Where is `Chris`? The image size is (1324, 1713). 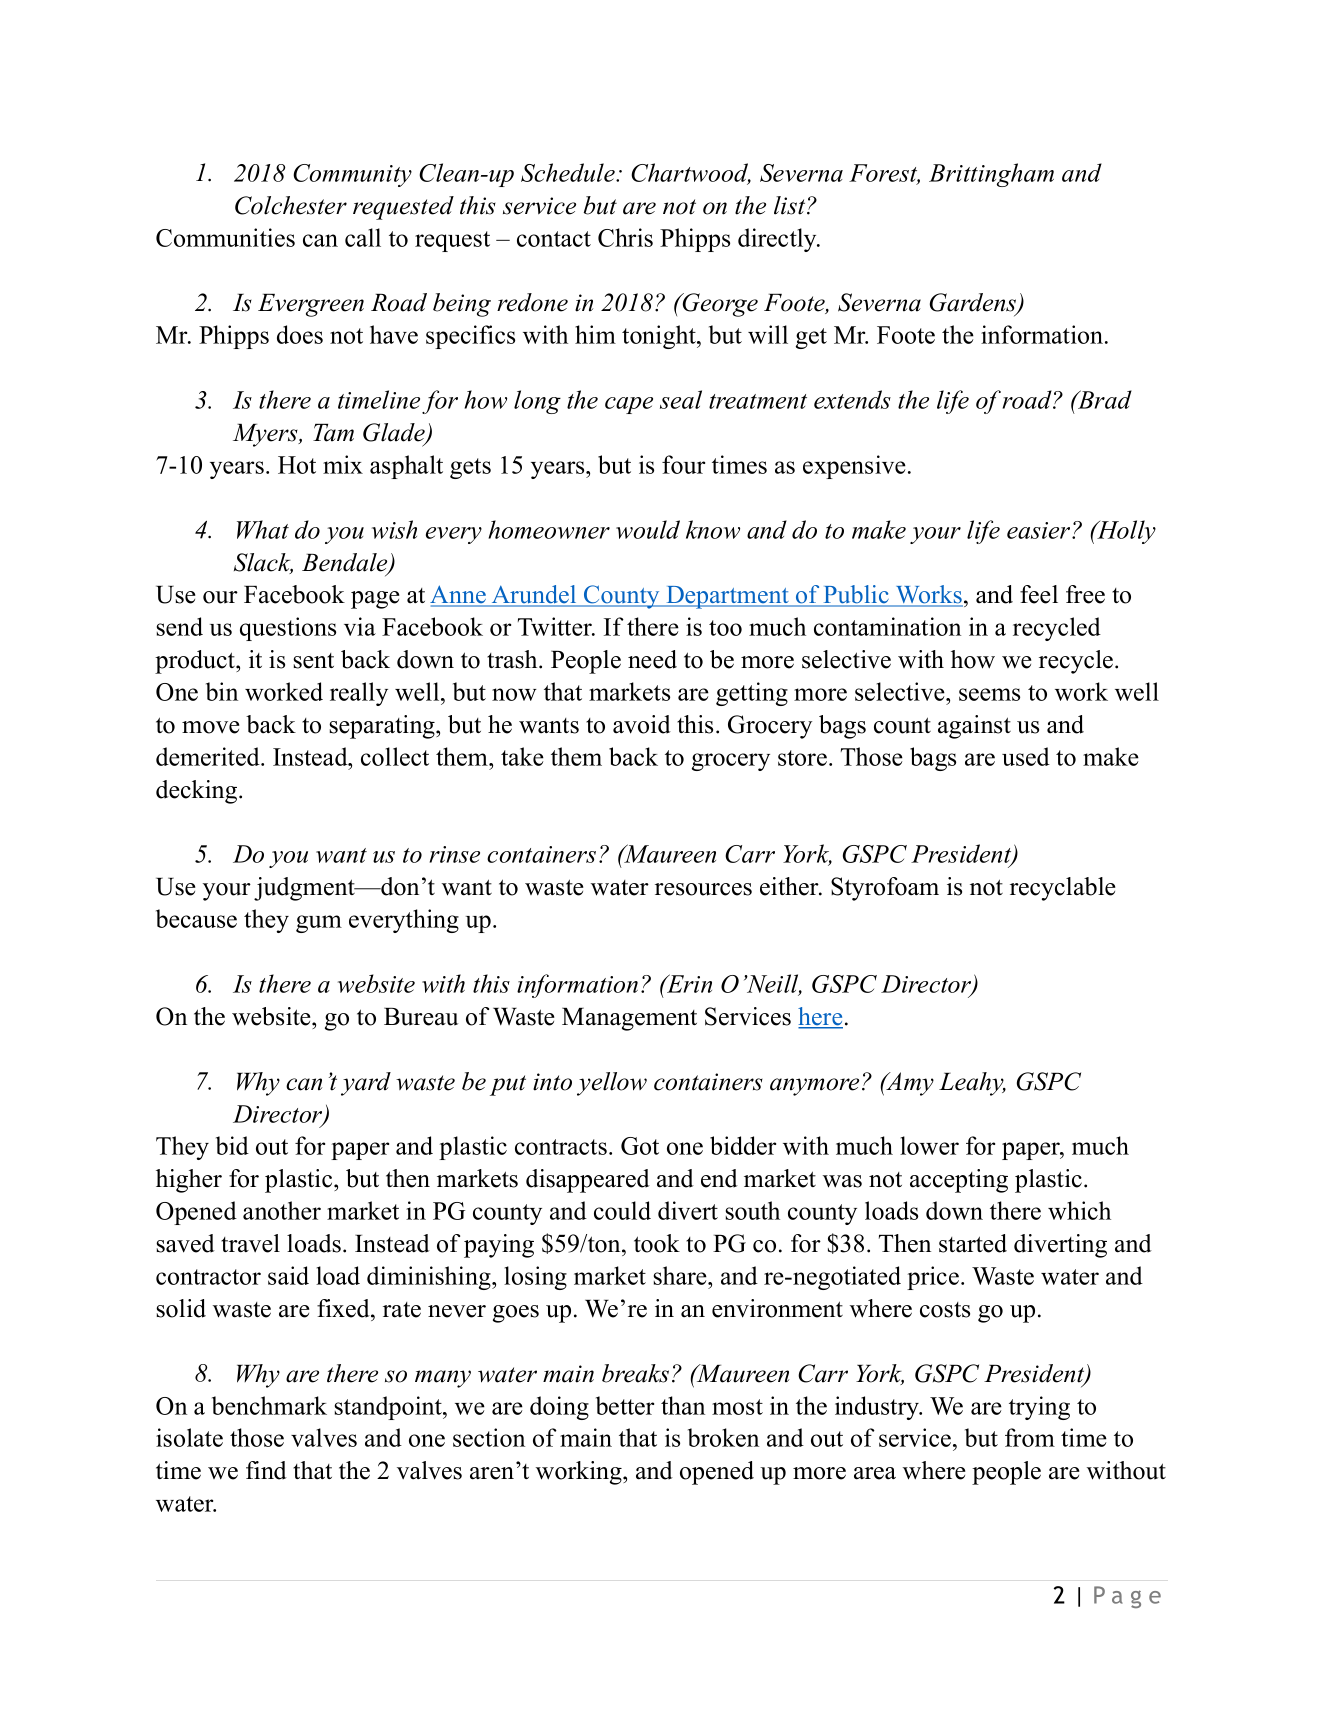 Chris is located at coordinates (625, 237).
